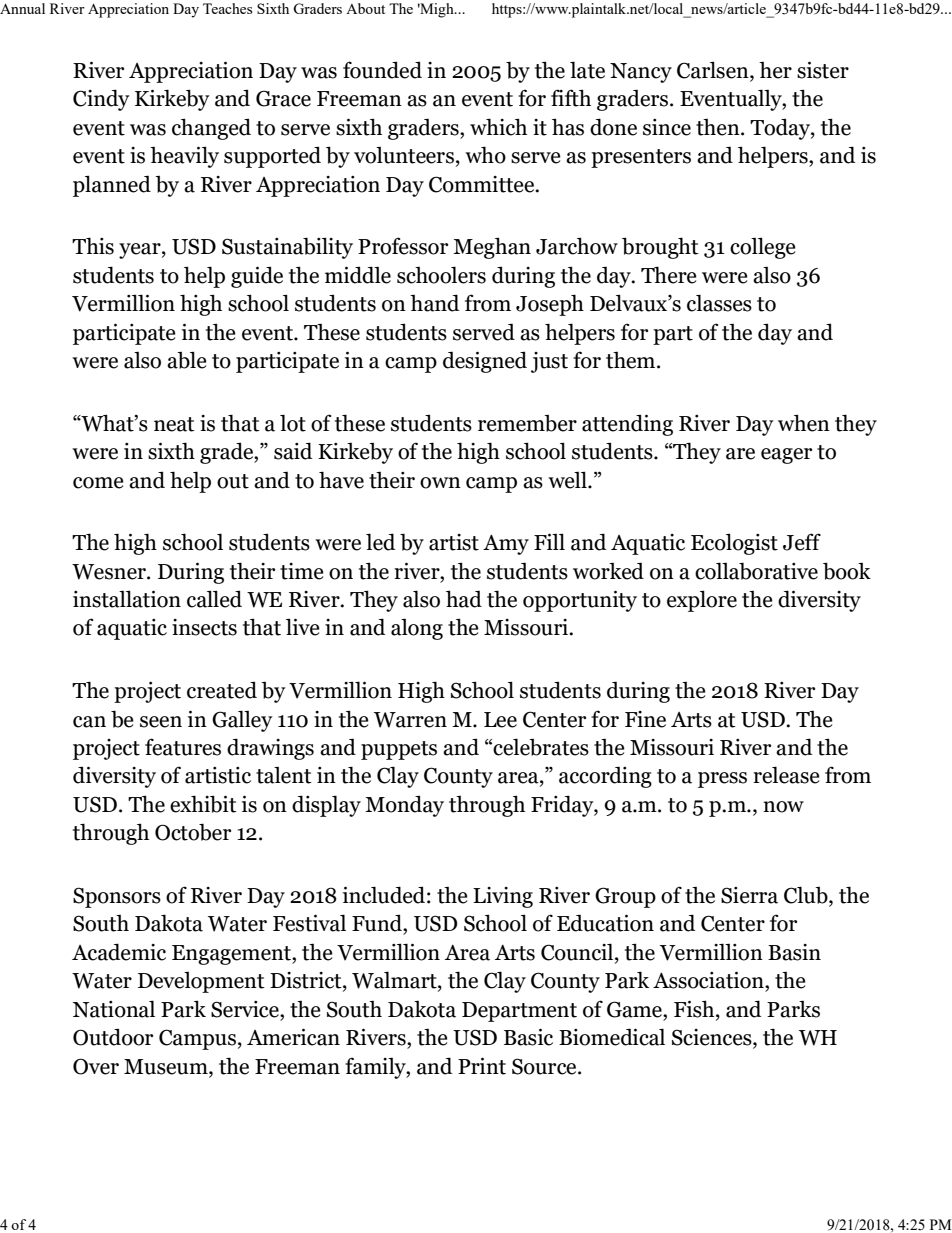 The image size is (952, 1233). What do you see at coordinates (713, 1038) in the screenshot?
I see `Sciences` at bounding box center [713, 1038].
